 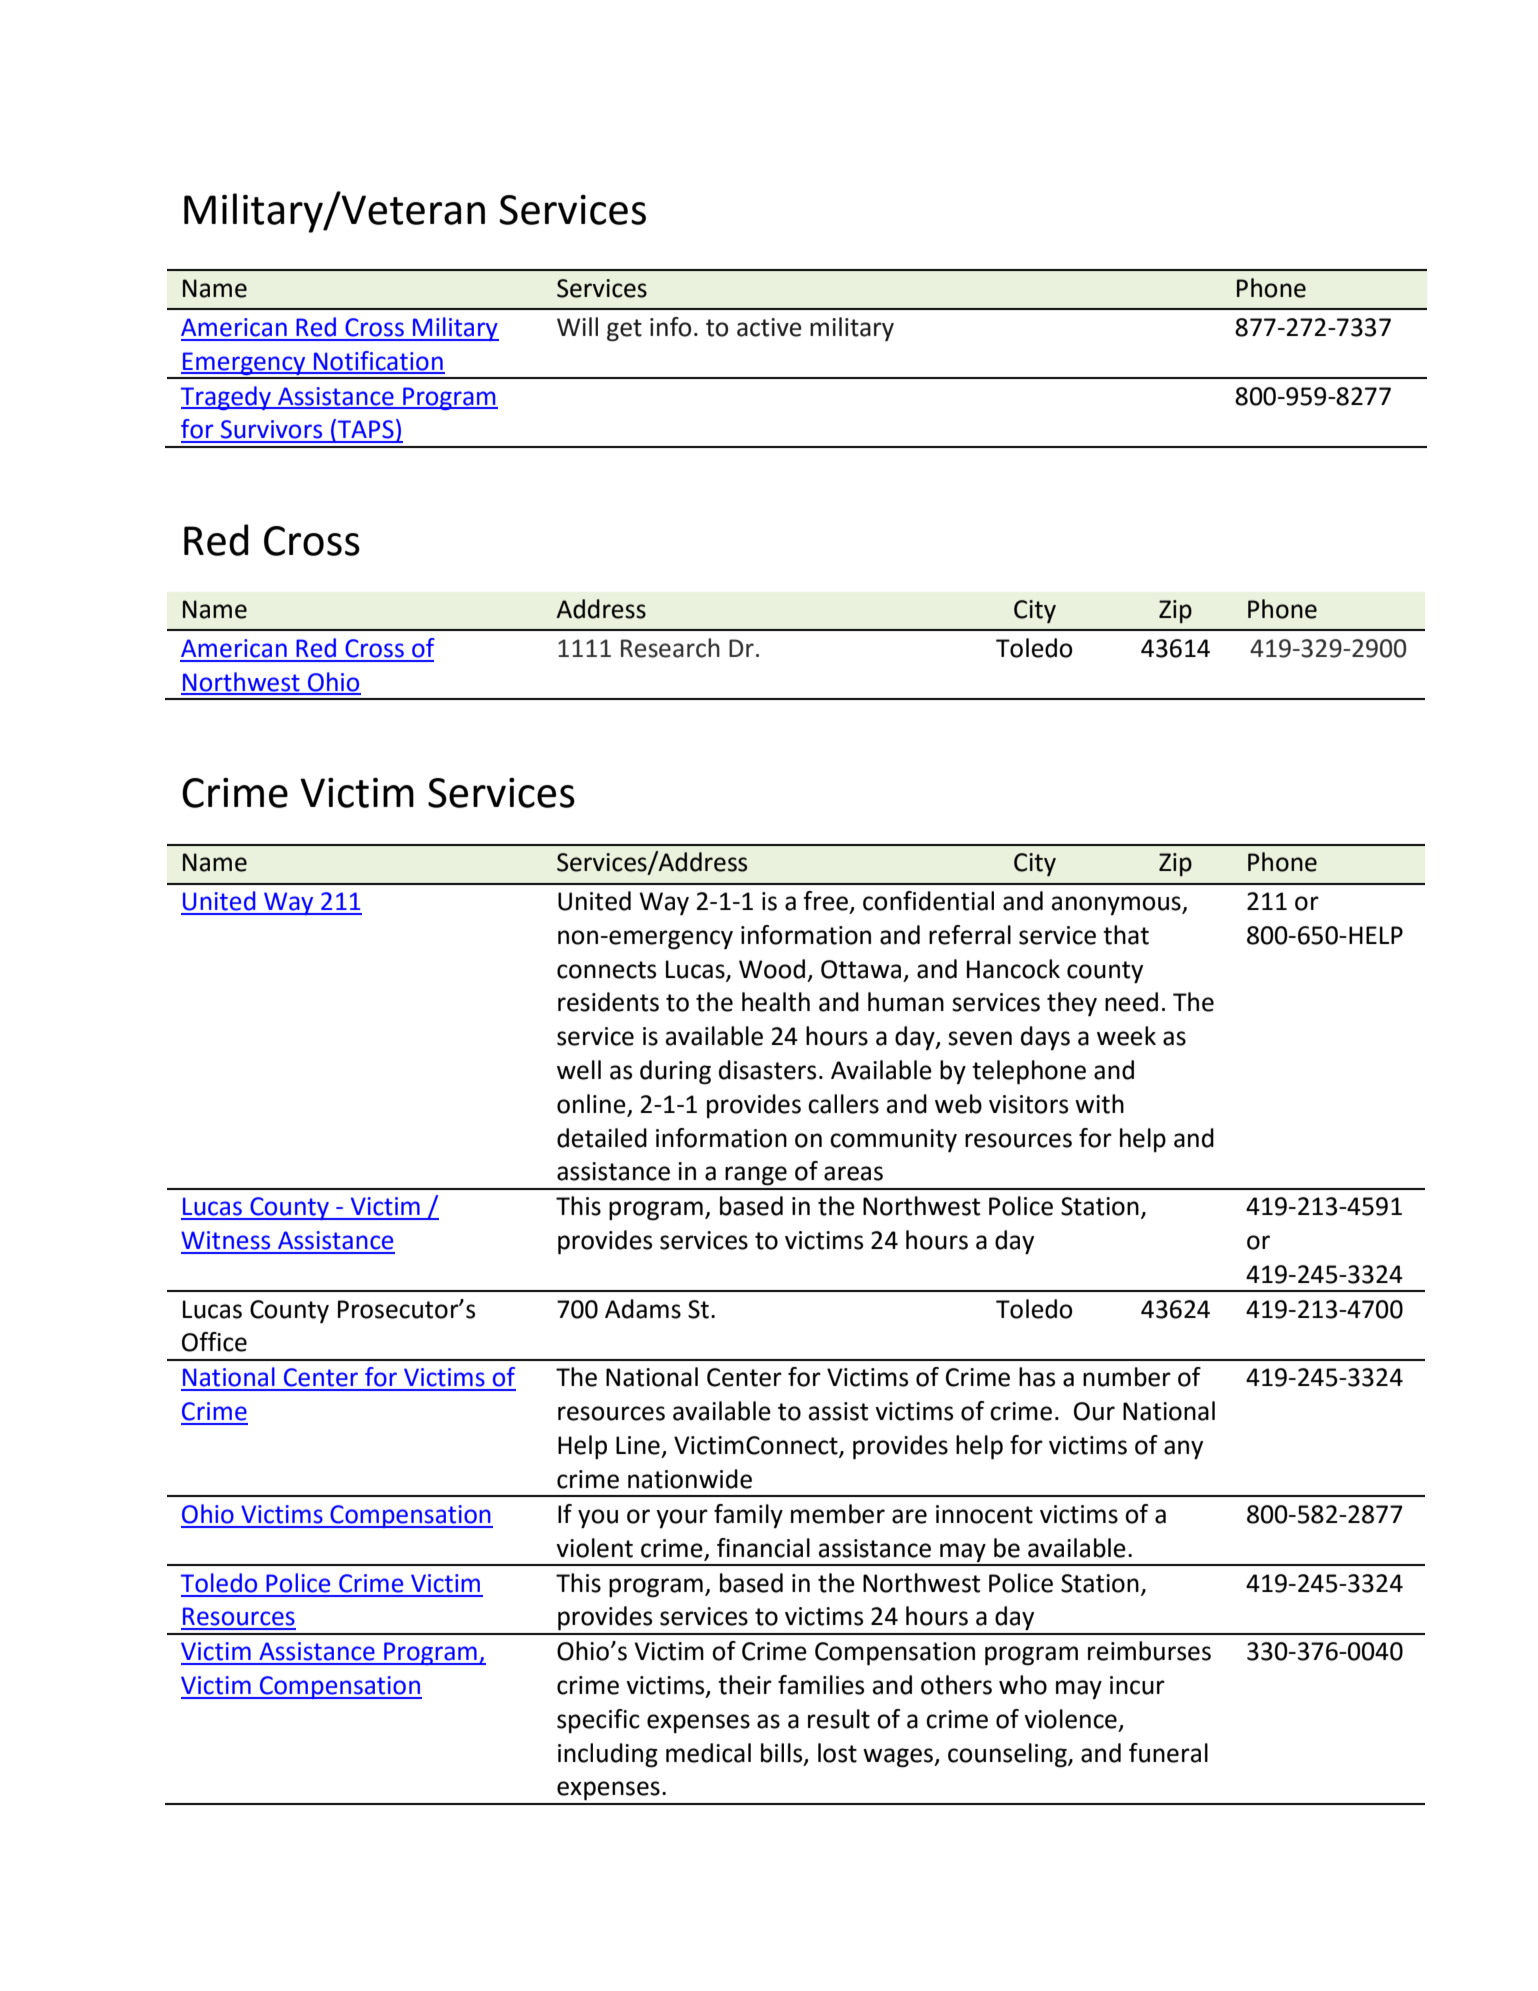 I want to click on with, so click(x=1099, y=1104).
